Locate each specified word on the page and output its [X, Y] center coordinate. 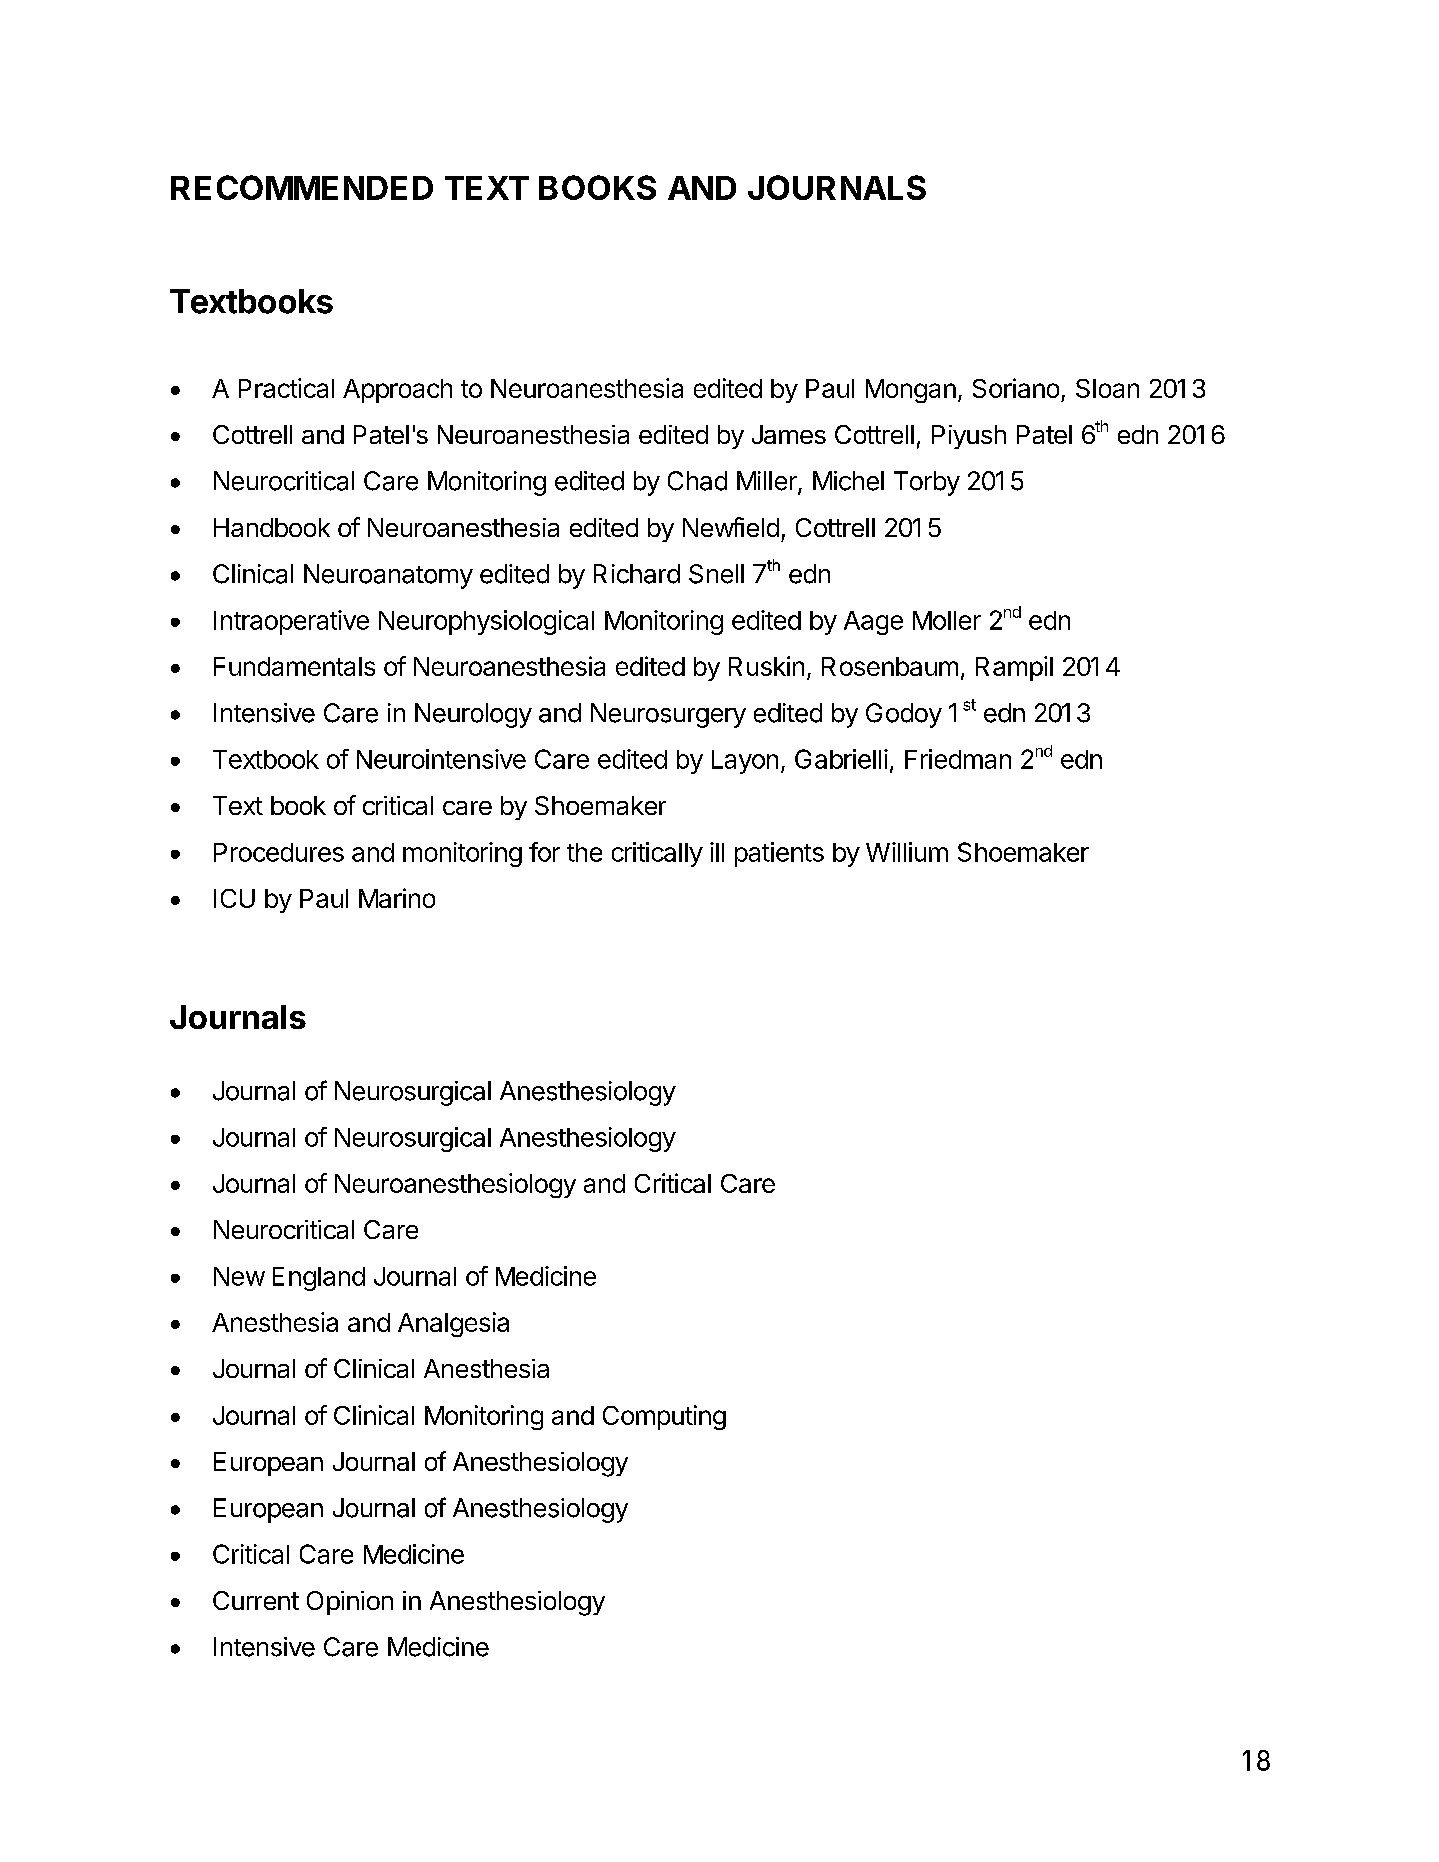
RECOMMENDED [302, 187]
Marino [397, 898]
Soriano [1016, 388]
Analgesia [453, 1324]
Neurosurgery [668, 715]
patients [779, 854]
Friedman [958, 759]
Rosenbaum [890, 666]
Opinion [350, 1603]
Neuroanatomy [388, 576]
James [789, 434]
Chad [697, 481]
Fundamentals [294, 666]
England [319, 1279]
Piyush [969, 437]
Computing [664, 1417]
